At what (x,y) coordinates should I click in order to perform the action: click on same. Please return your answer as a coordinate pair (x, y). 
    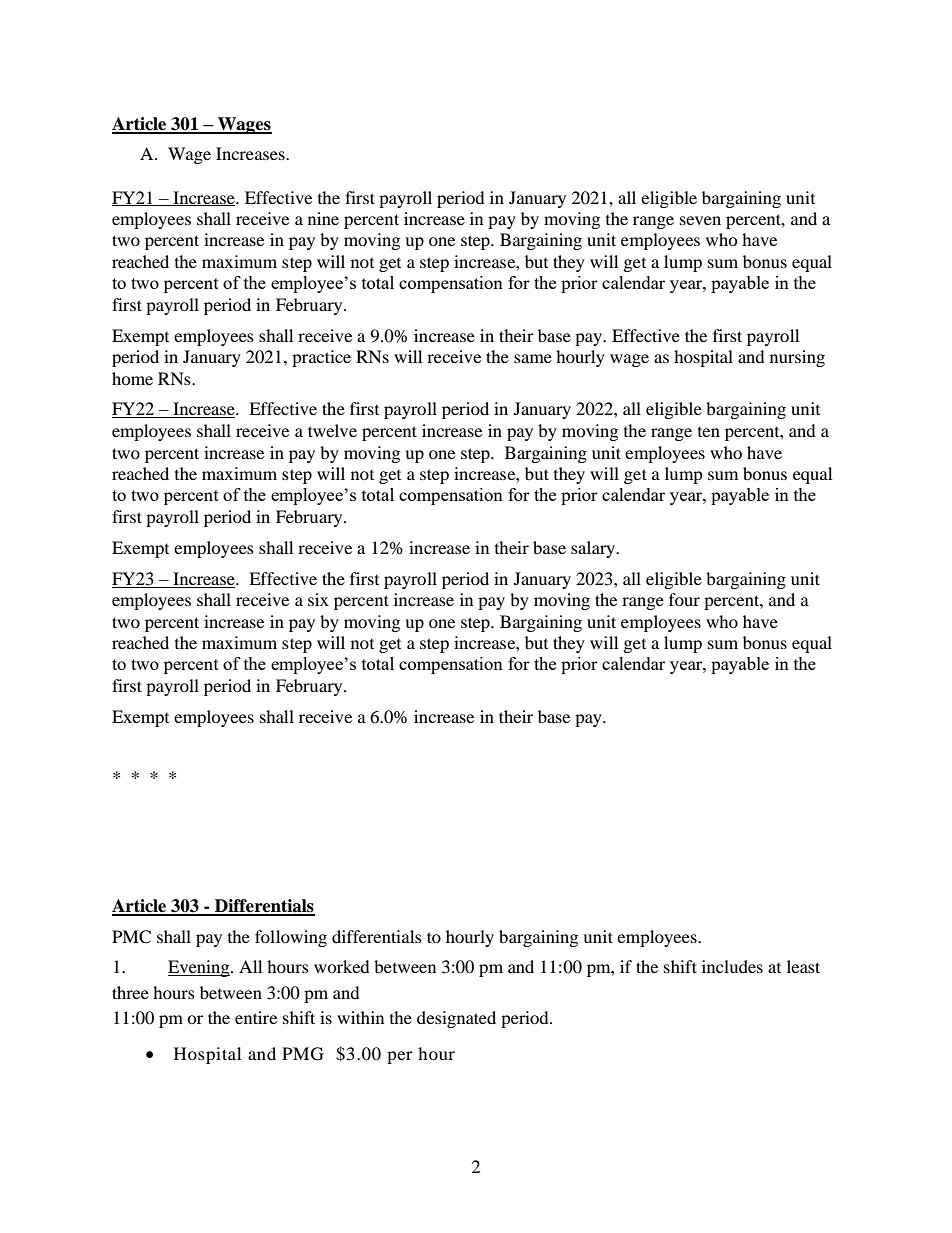
    Looking at the image, I should click on (533, 358).
